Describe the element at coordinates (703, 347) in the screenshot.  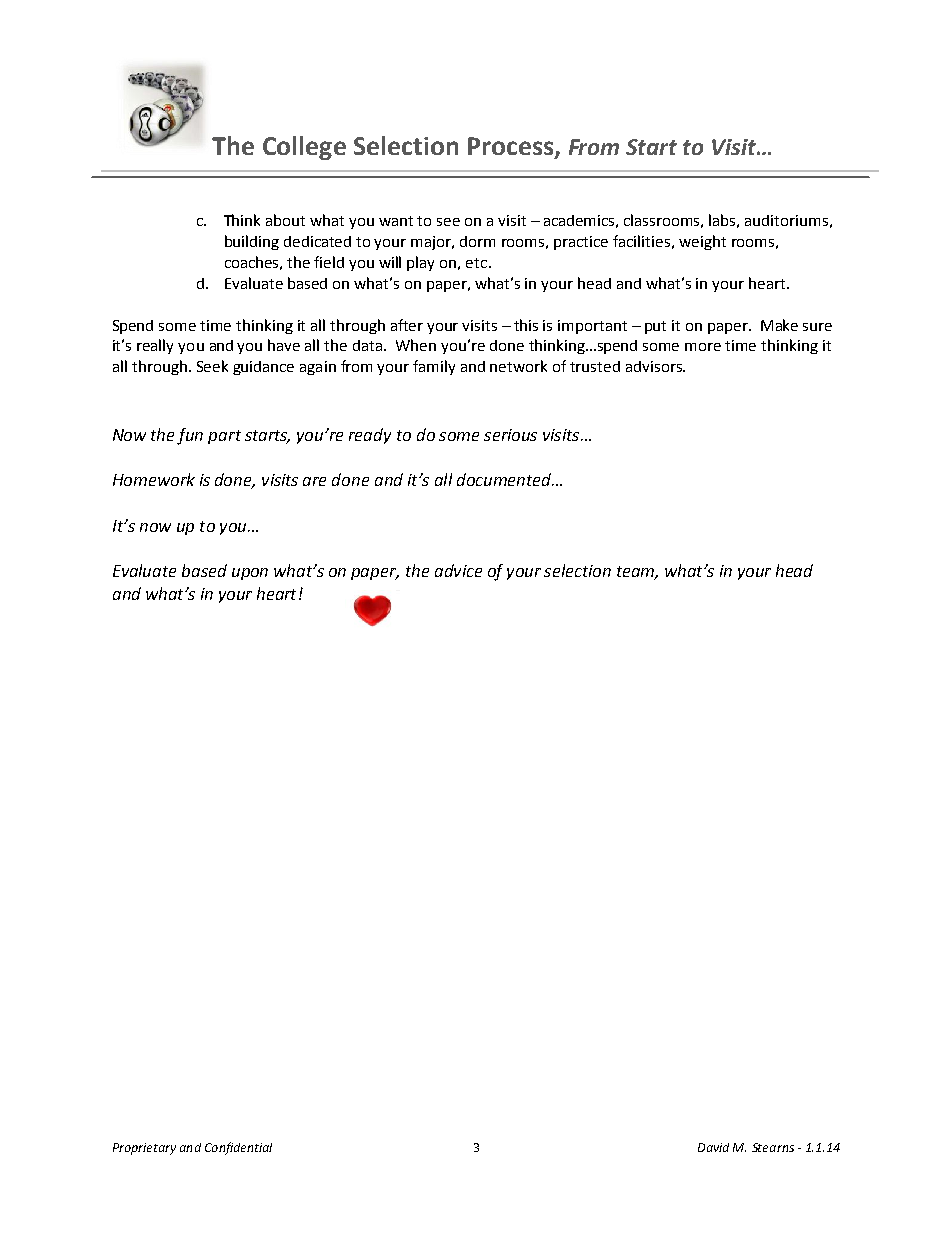
I see `more` at that location.
